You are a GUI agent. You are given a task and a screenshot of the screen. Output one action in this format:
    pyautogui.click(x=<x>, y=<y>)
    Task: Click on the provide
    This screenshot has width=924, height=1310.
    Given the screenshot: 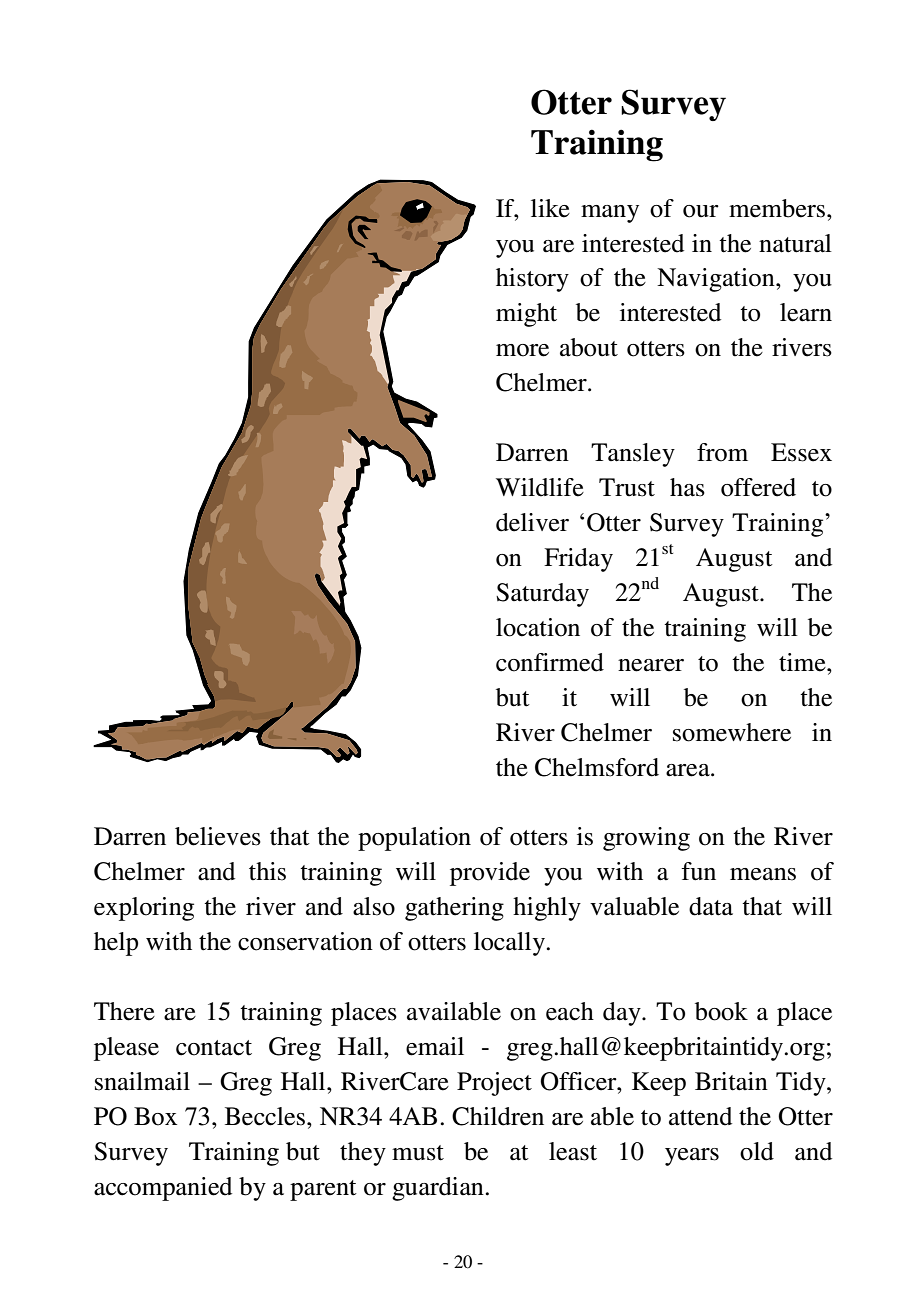 What is the action you would take?
    pyautogui.click(x=490, y=874)
